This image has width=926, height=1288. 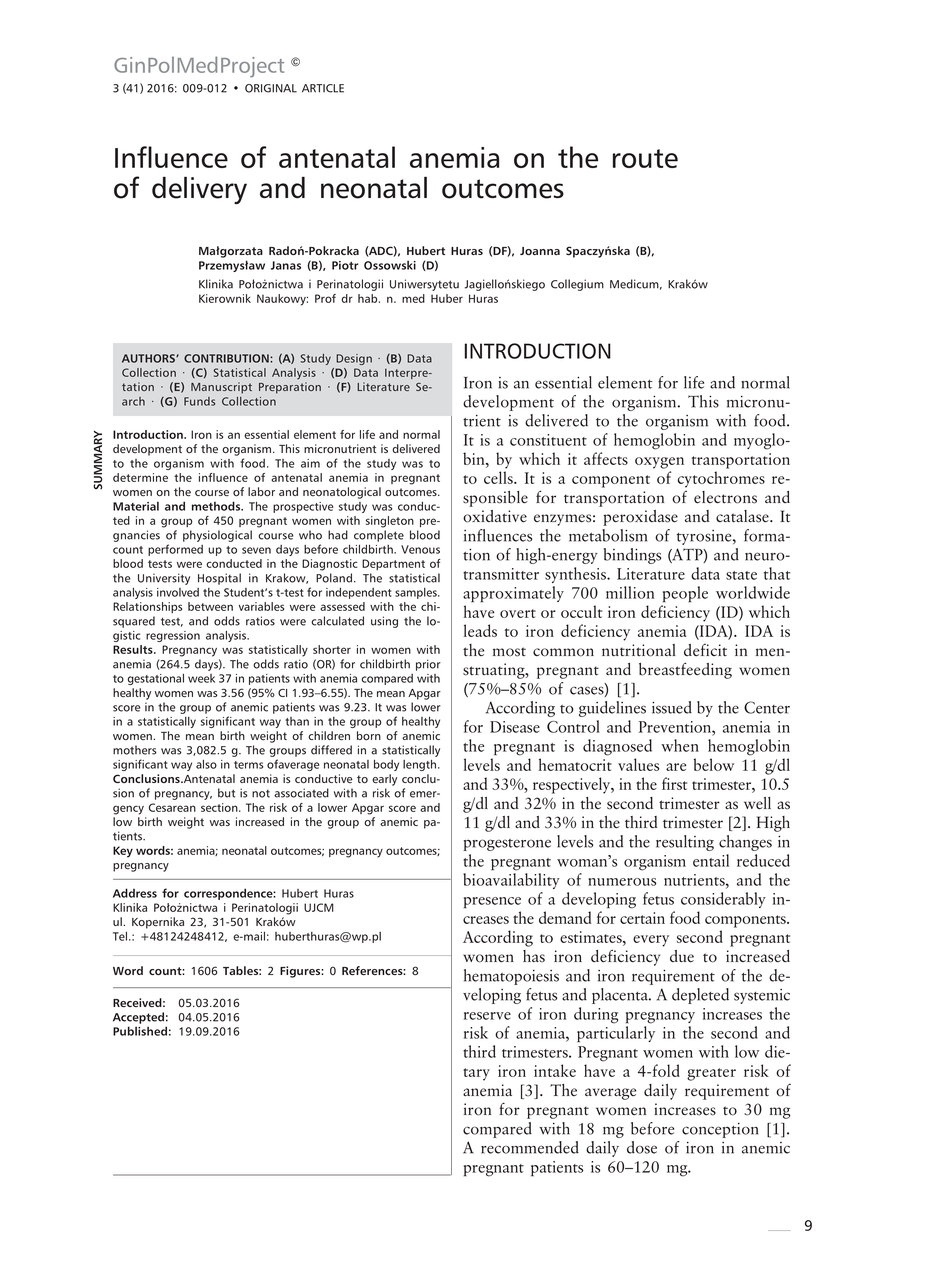 What do you see at coordinates (530, 1147) in the image?
I see `recommended` at bounding box center [530, 1147].
